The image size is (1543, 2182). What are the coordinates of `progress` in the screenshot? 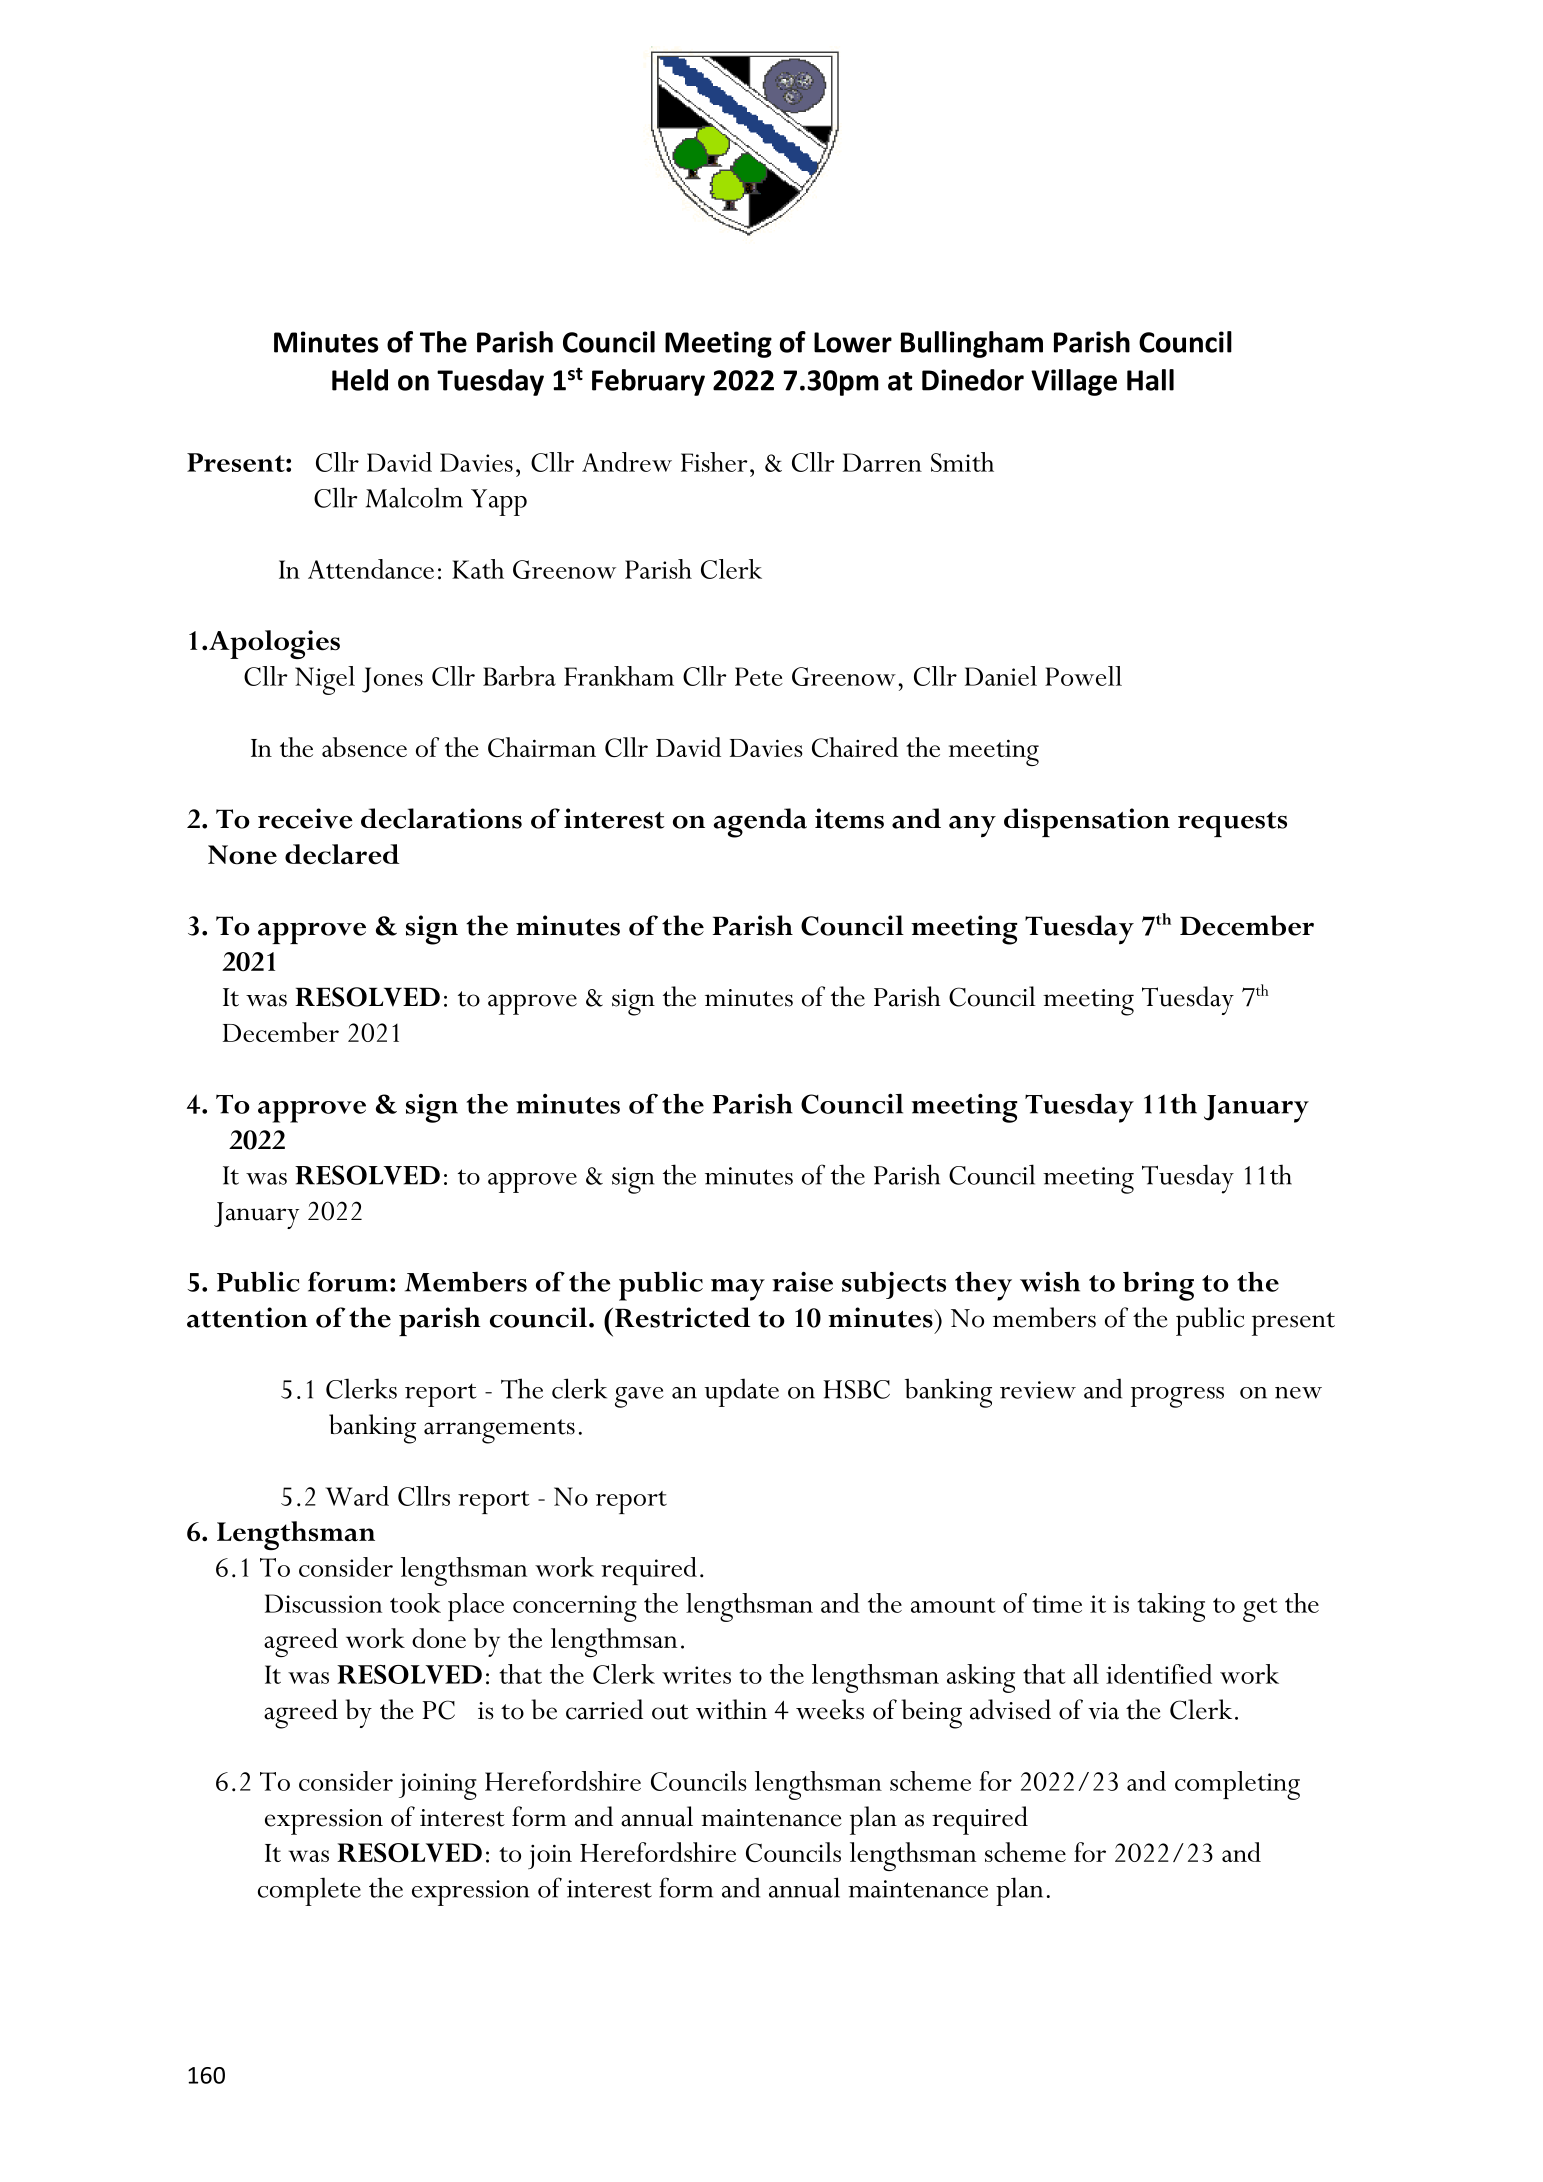 It's located at (1177, 1397).
